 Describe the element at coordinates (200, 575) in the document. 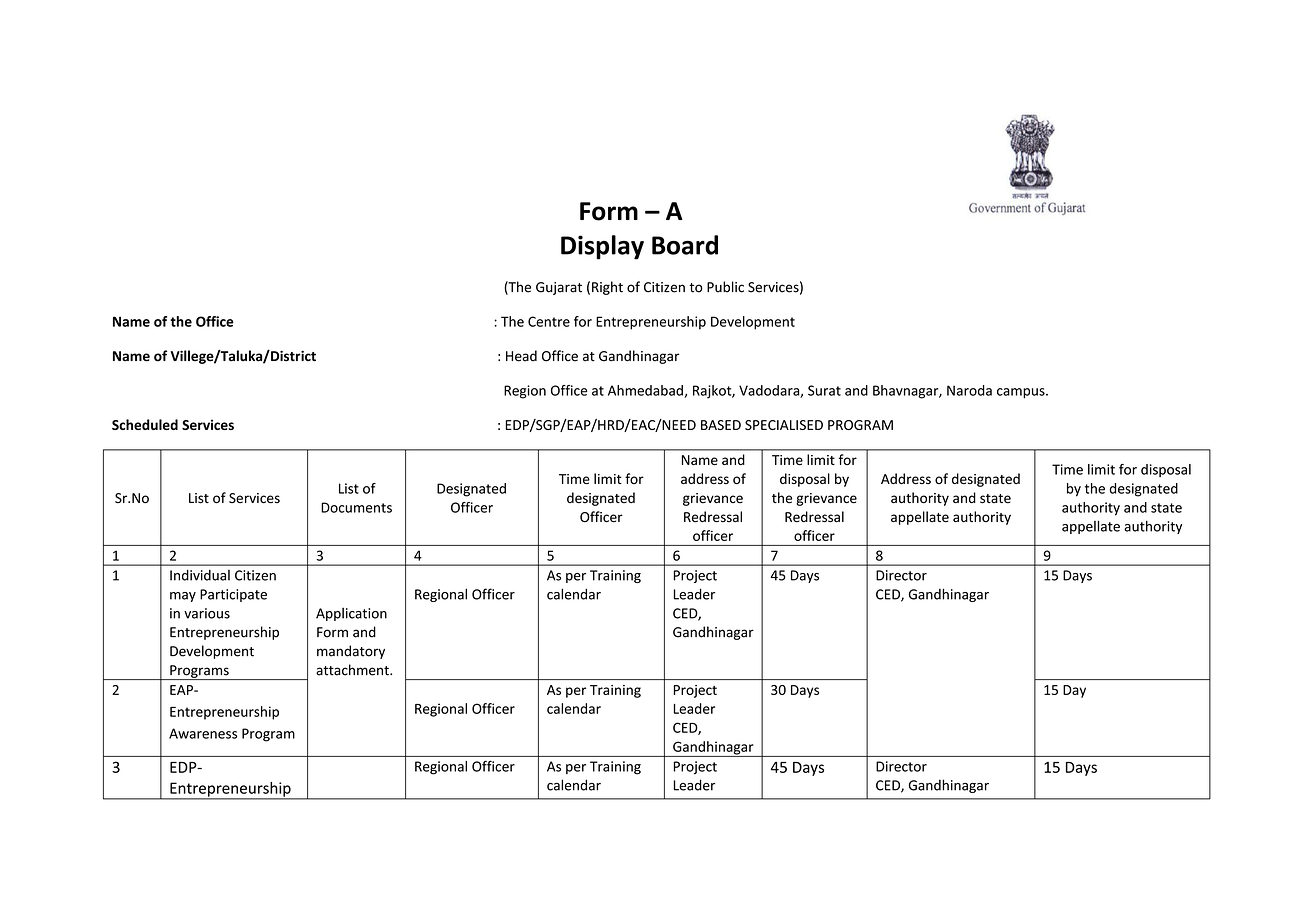

I see `Individual` at that location.
